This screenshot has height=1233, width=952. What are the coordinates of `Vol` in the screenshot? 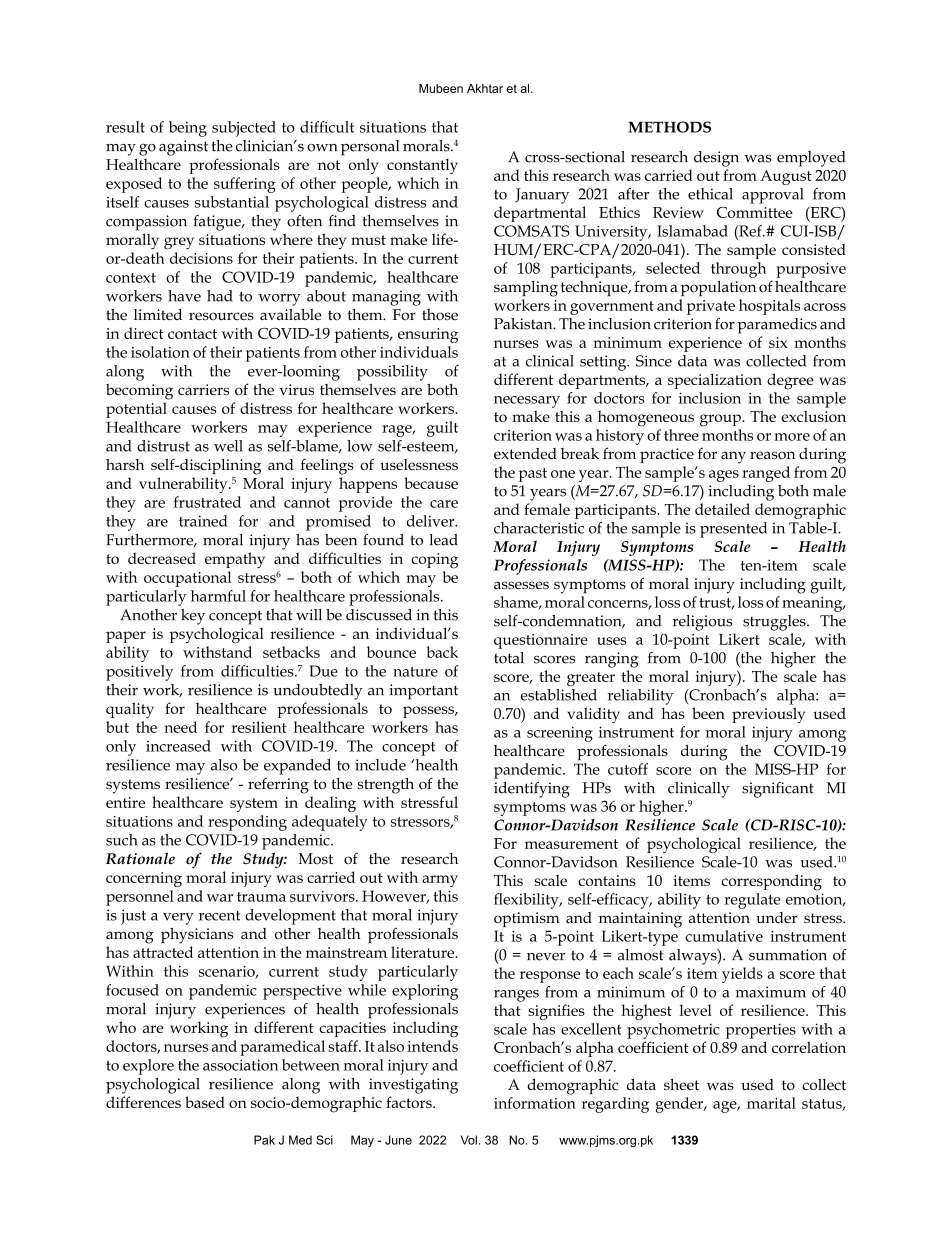 It's located at (469, 1140).
